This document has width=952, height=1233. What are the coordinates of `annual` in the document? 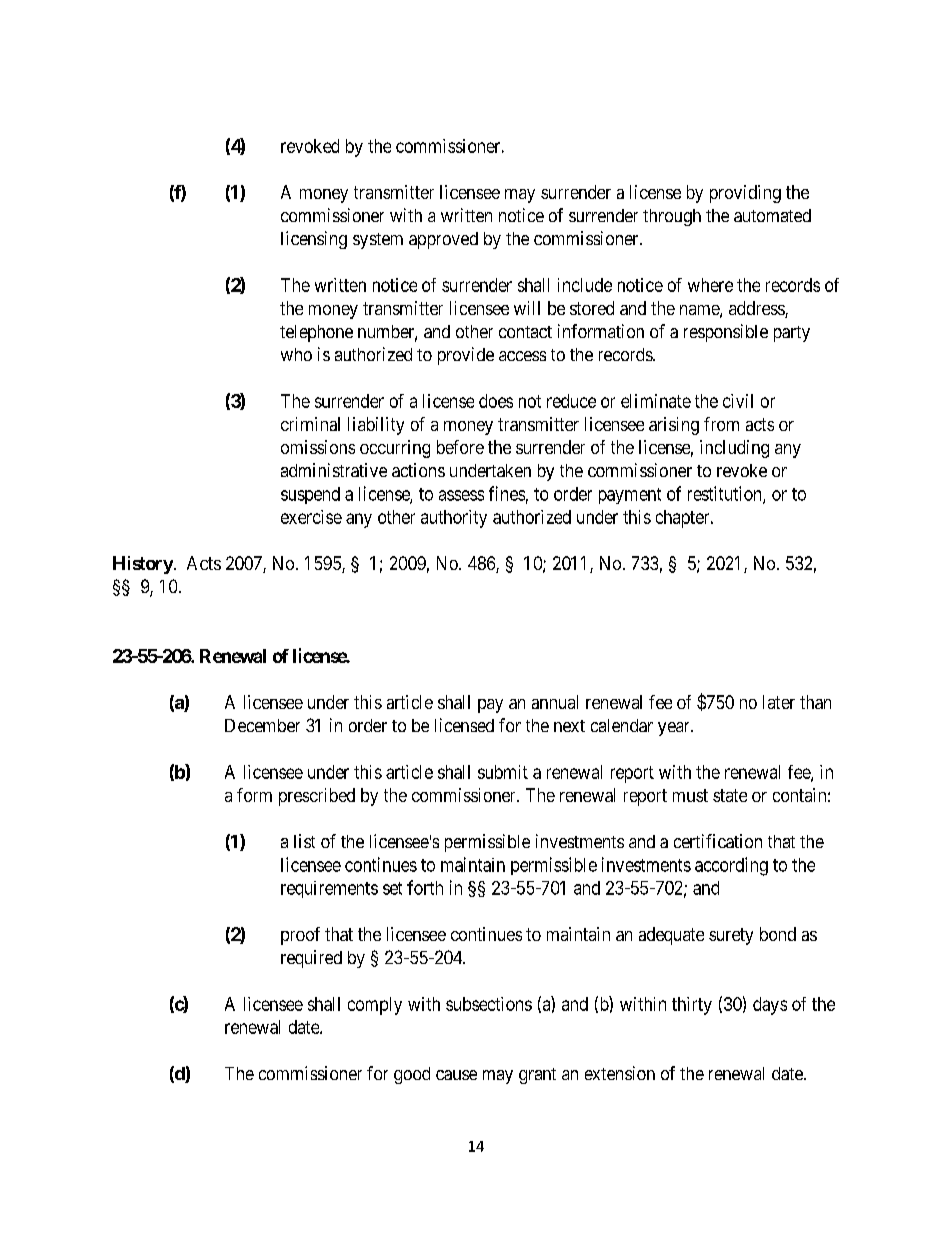 It's located at (555, 702).
